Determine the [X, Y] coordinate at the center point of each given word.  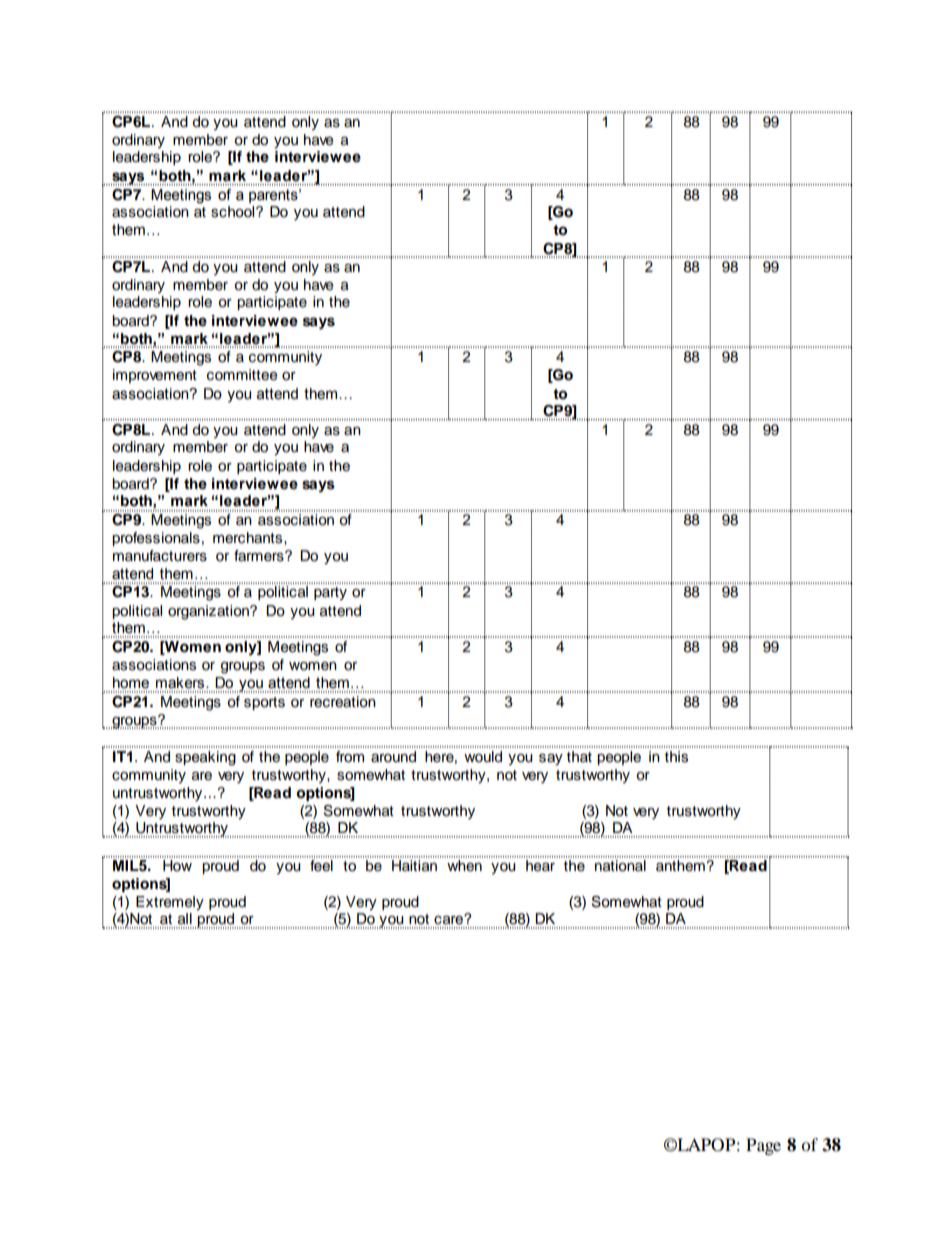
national [620, 864]
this [676, 757]
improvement [155, 376]
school [234, 212]
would [483, 757]
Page [763, 1146]
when [464, 864]
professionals [156, 539]
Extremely [170, 903]
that [579, 756]
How [178, 864]
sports [264, 703]
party [330, 593]
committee [242, 375]
